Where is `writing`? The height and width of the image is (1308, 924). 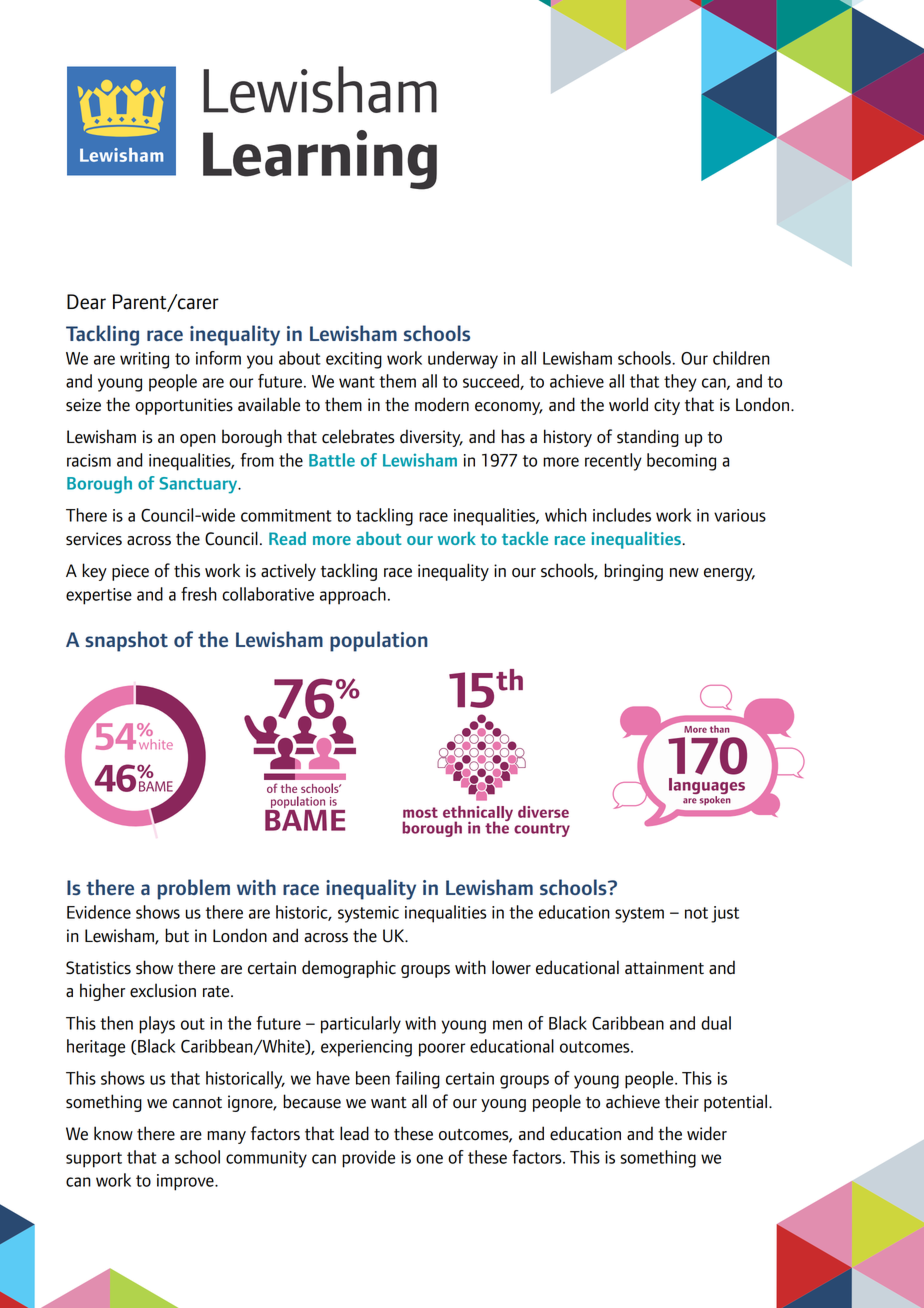 writing is located at coordinates (144, 360).
